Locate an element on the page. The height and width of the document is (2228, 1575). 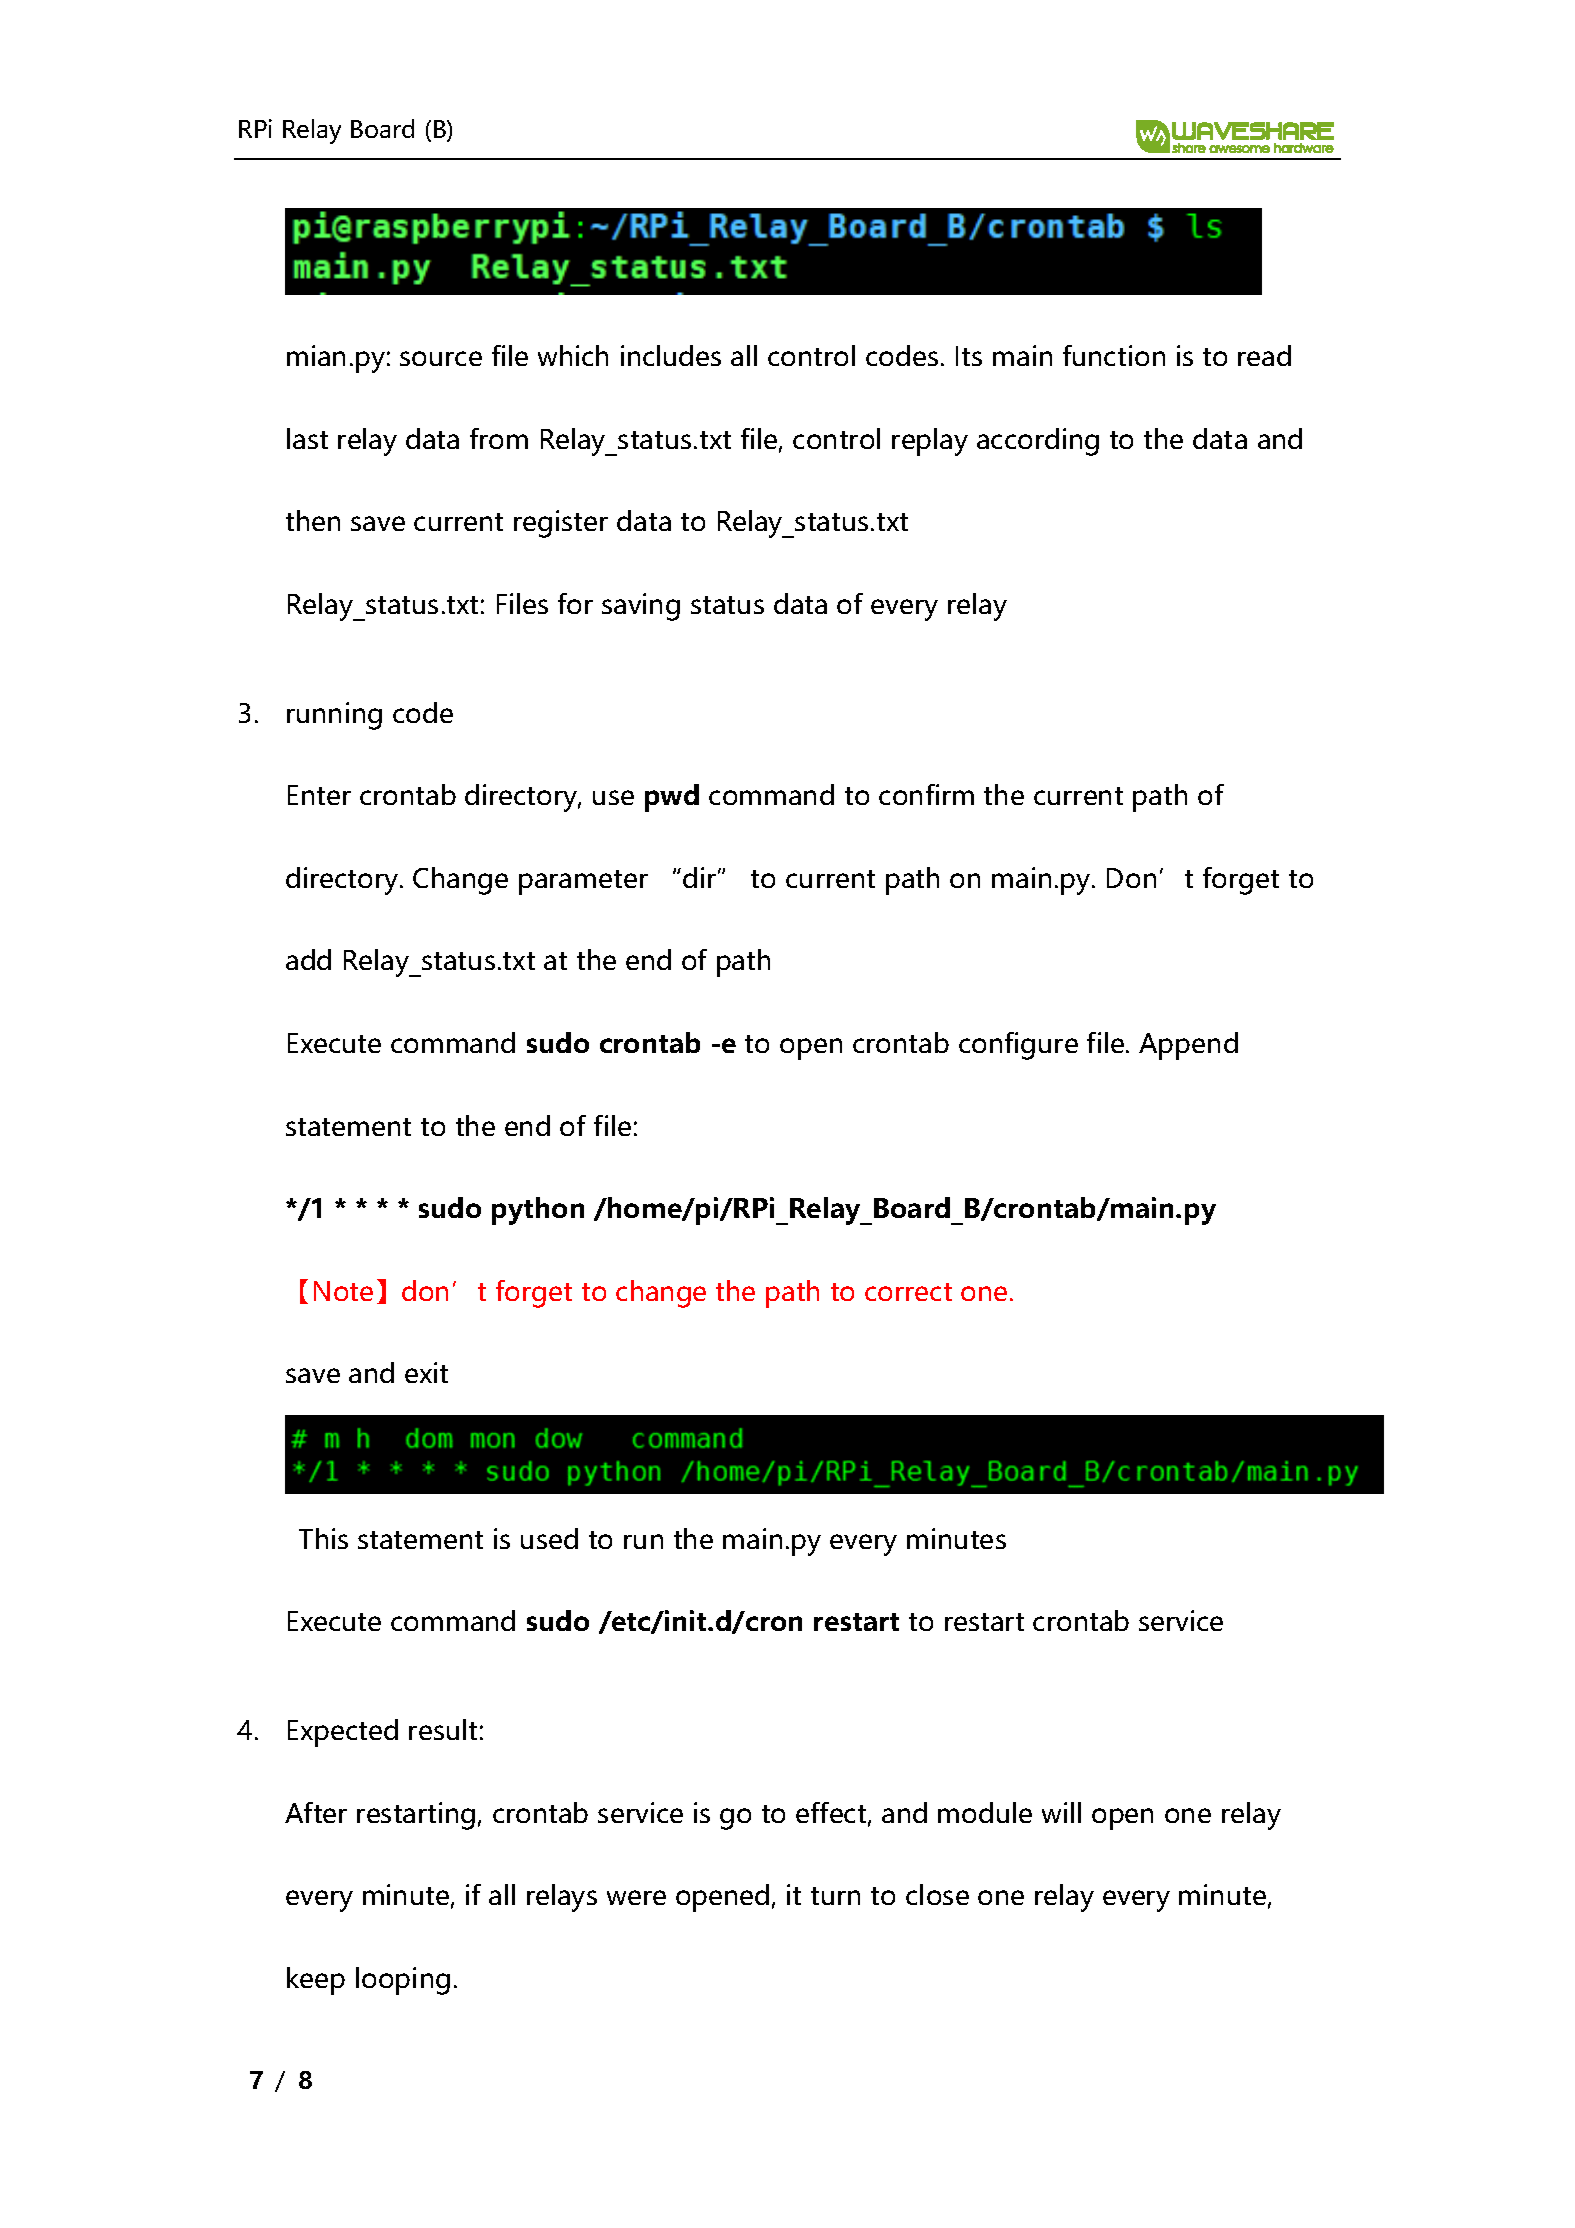
source is located at coordinates (441, 358).
